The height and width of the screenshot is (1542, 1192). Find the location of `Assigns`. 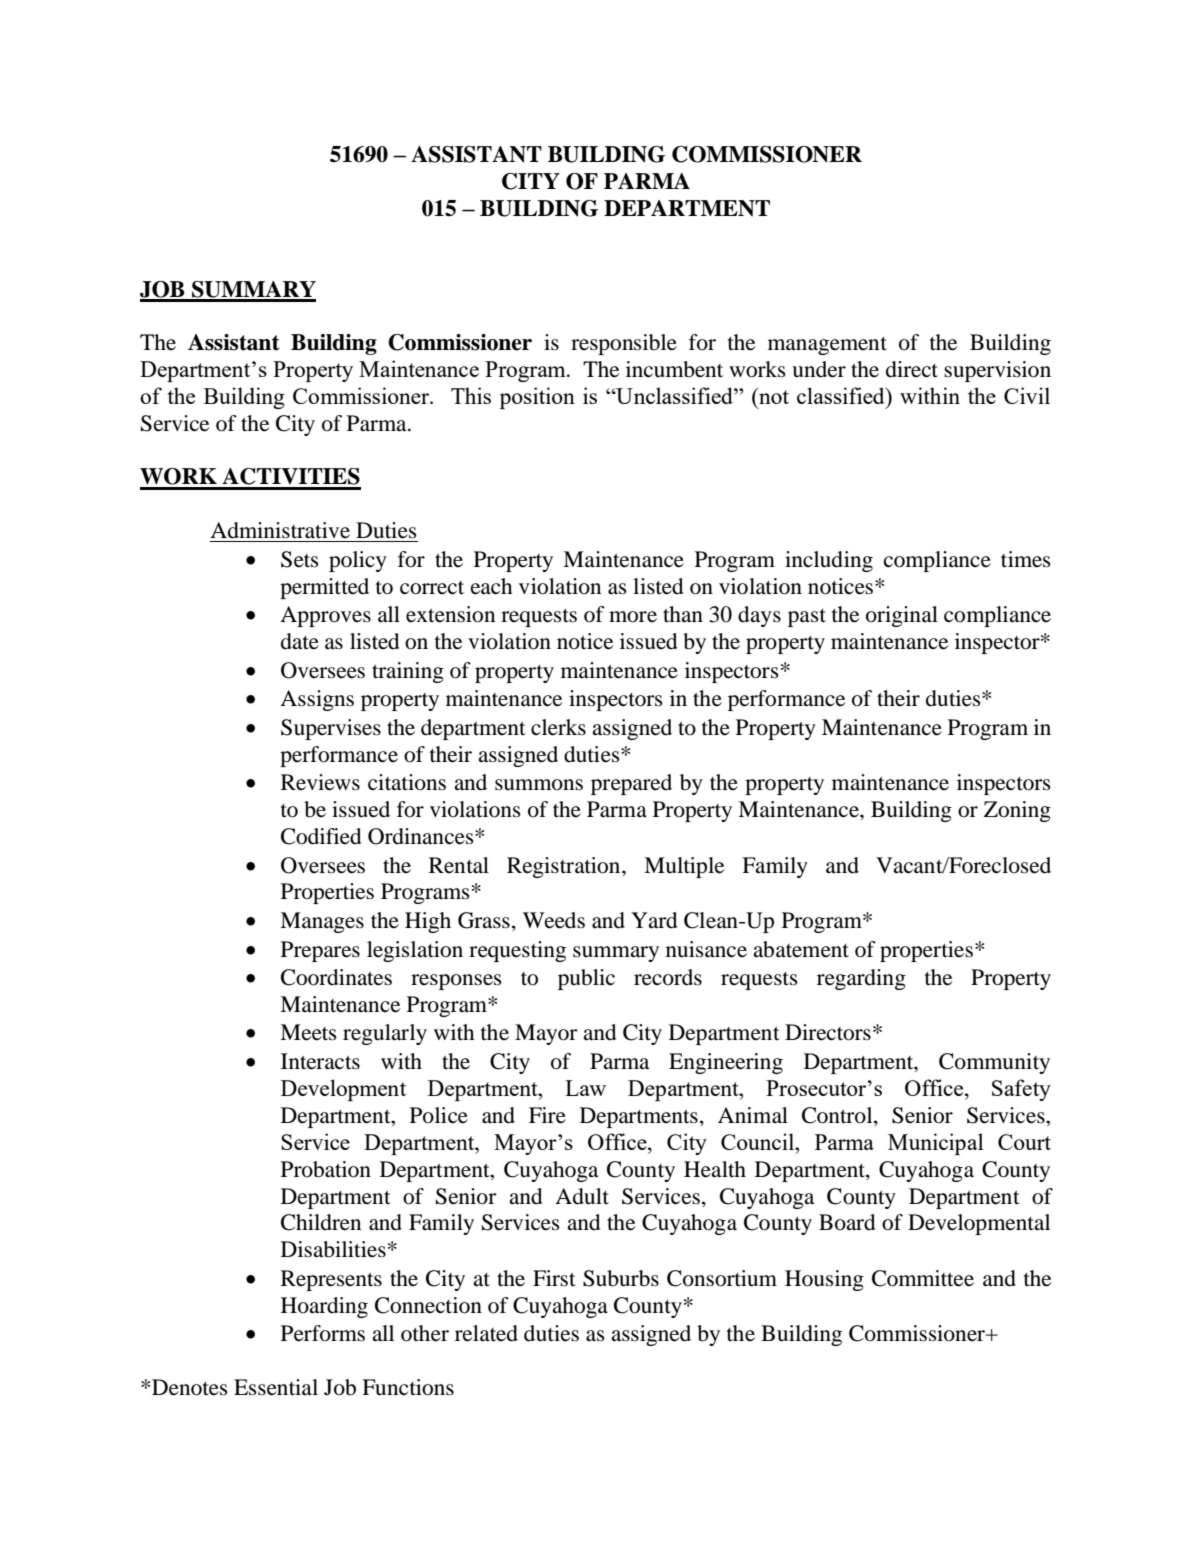

Assigns is located at coordinates (317, 700).
